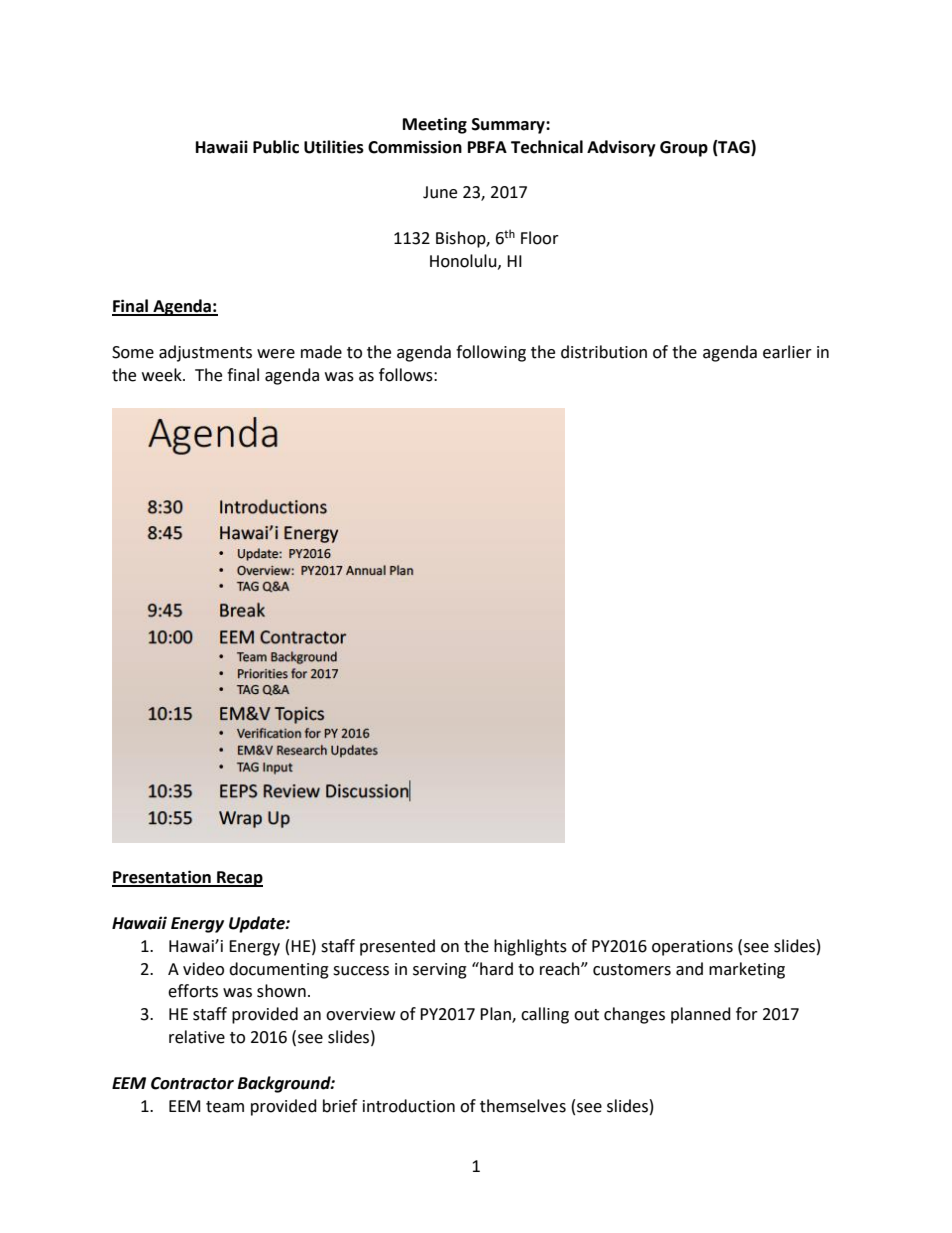 The height and width of the page is (1233, 952). Describe the element at coordinates (192, 1083) in the page. I see `Contractor` at that location.
